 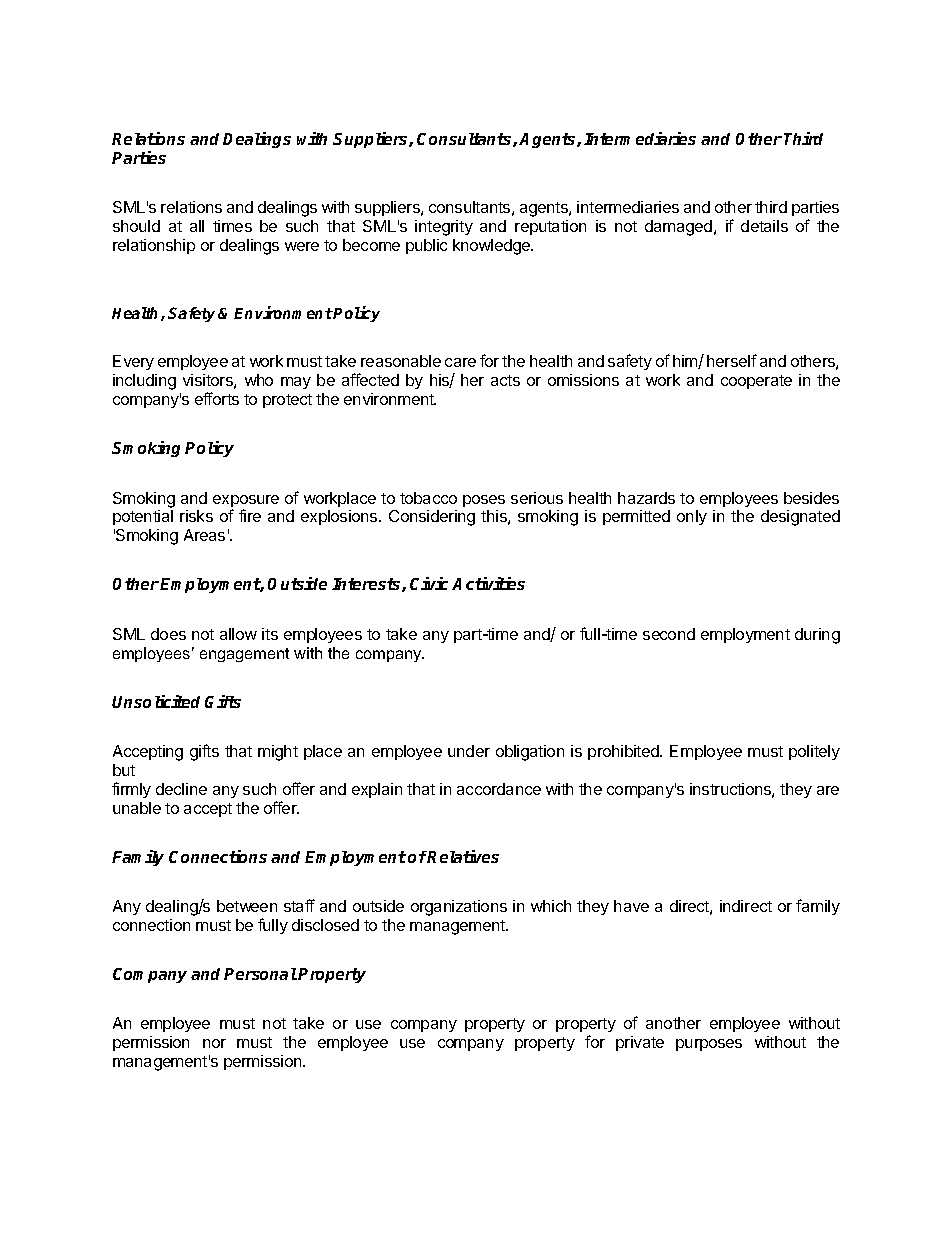 What do you see at coordinates (136, 226) in the screenshot?
I see `should` at bounding box center [136, 226].
